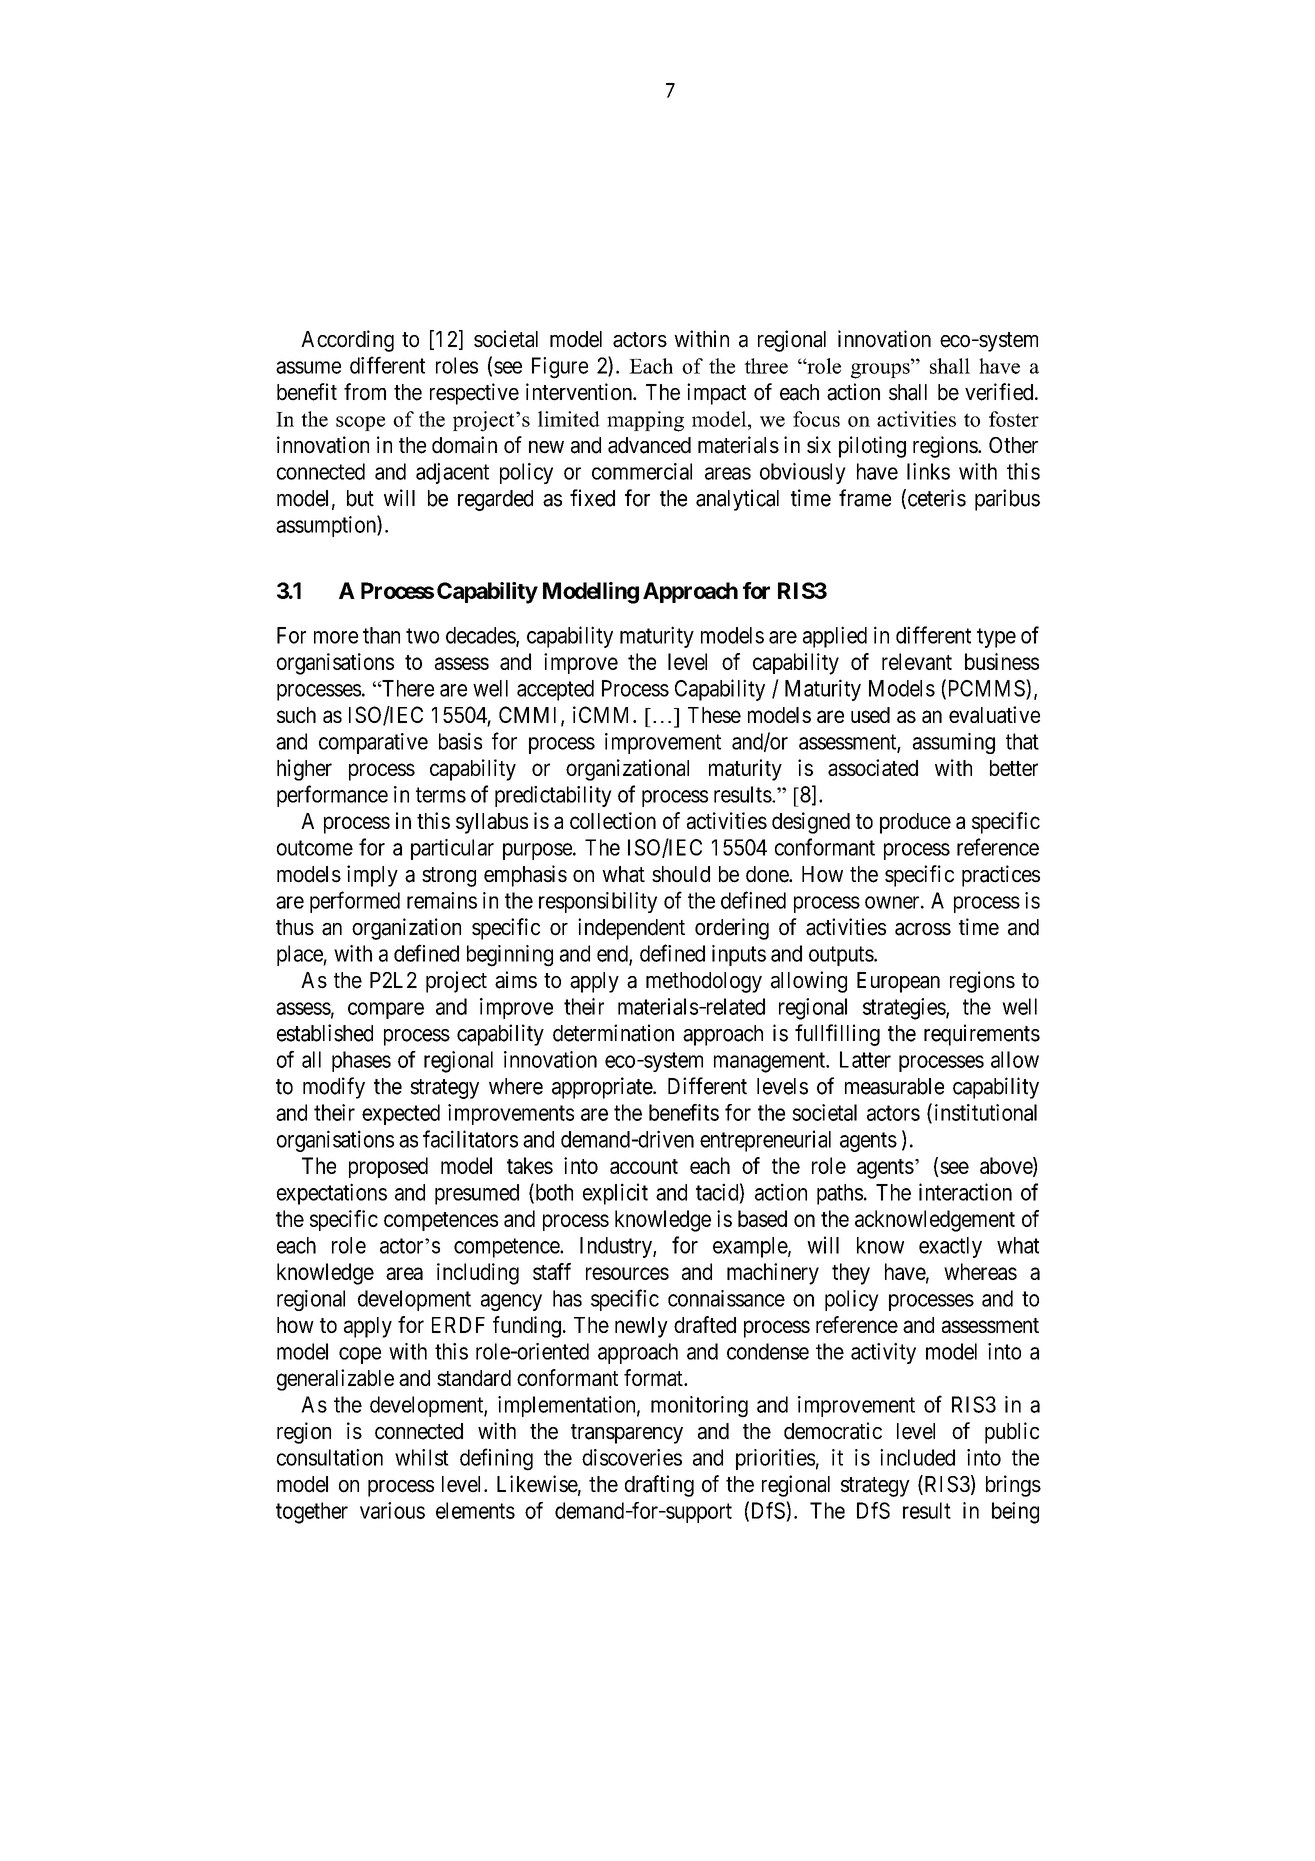 The width and height of the screenshot is (1315, 1861). What do you see at coordinates (917, 661) in the screenshot?
I see `relevant` at bounding box center [917, 661].
